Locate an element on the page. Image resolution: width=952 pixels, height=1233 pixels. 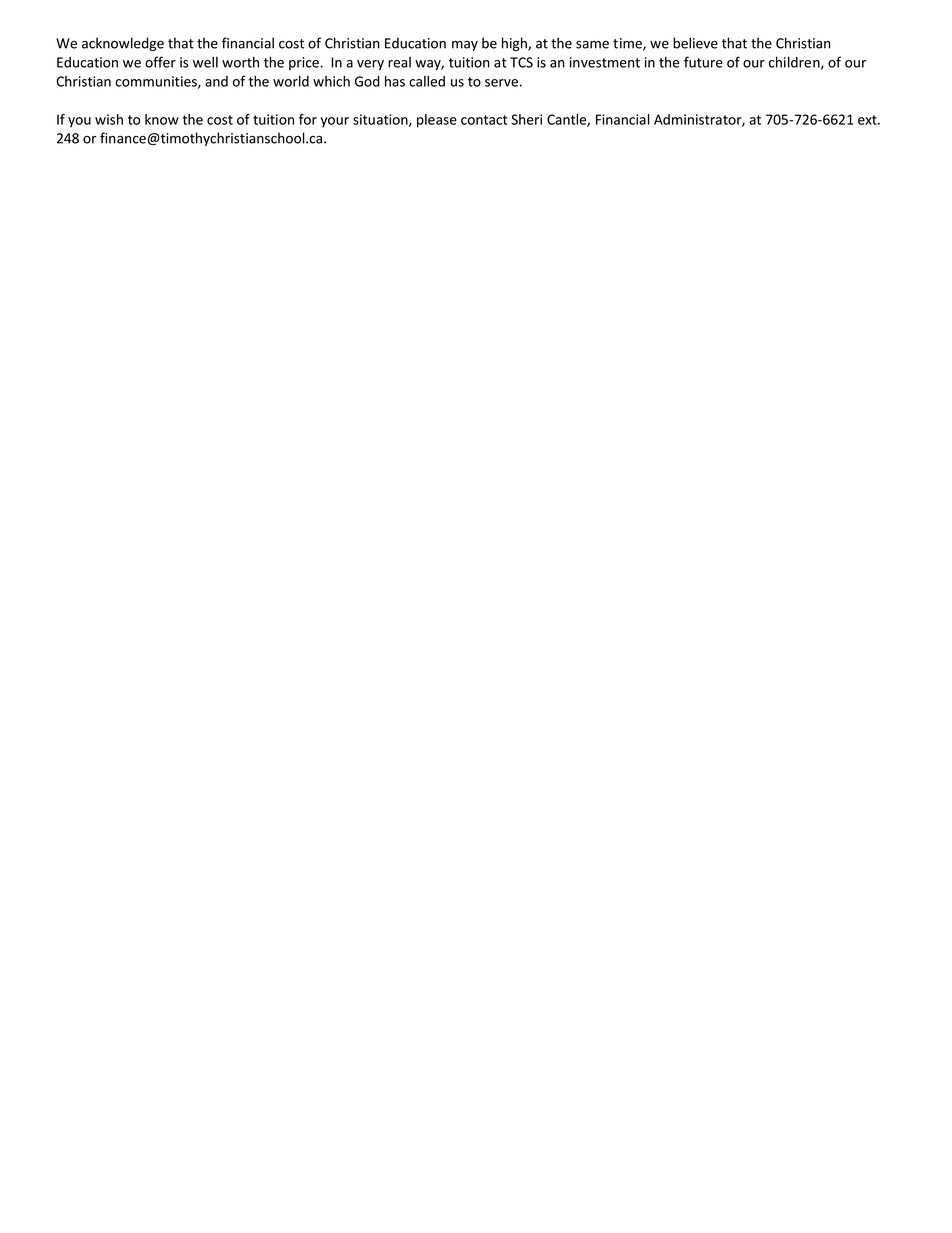
ext is located at coordinates (868, 120).
